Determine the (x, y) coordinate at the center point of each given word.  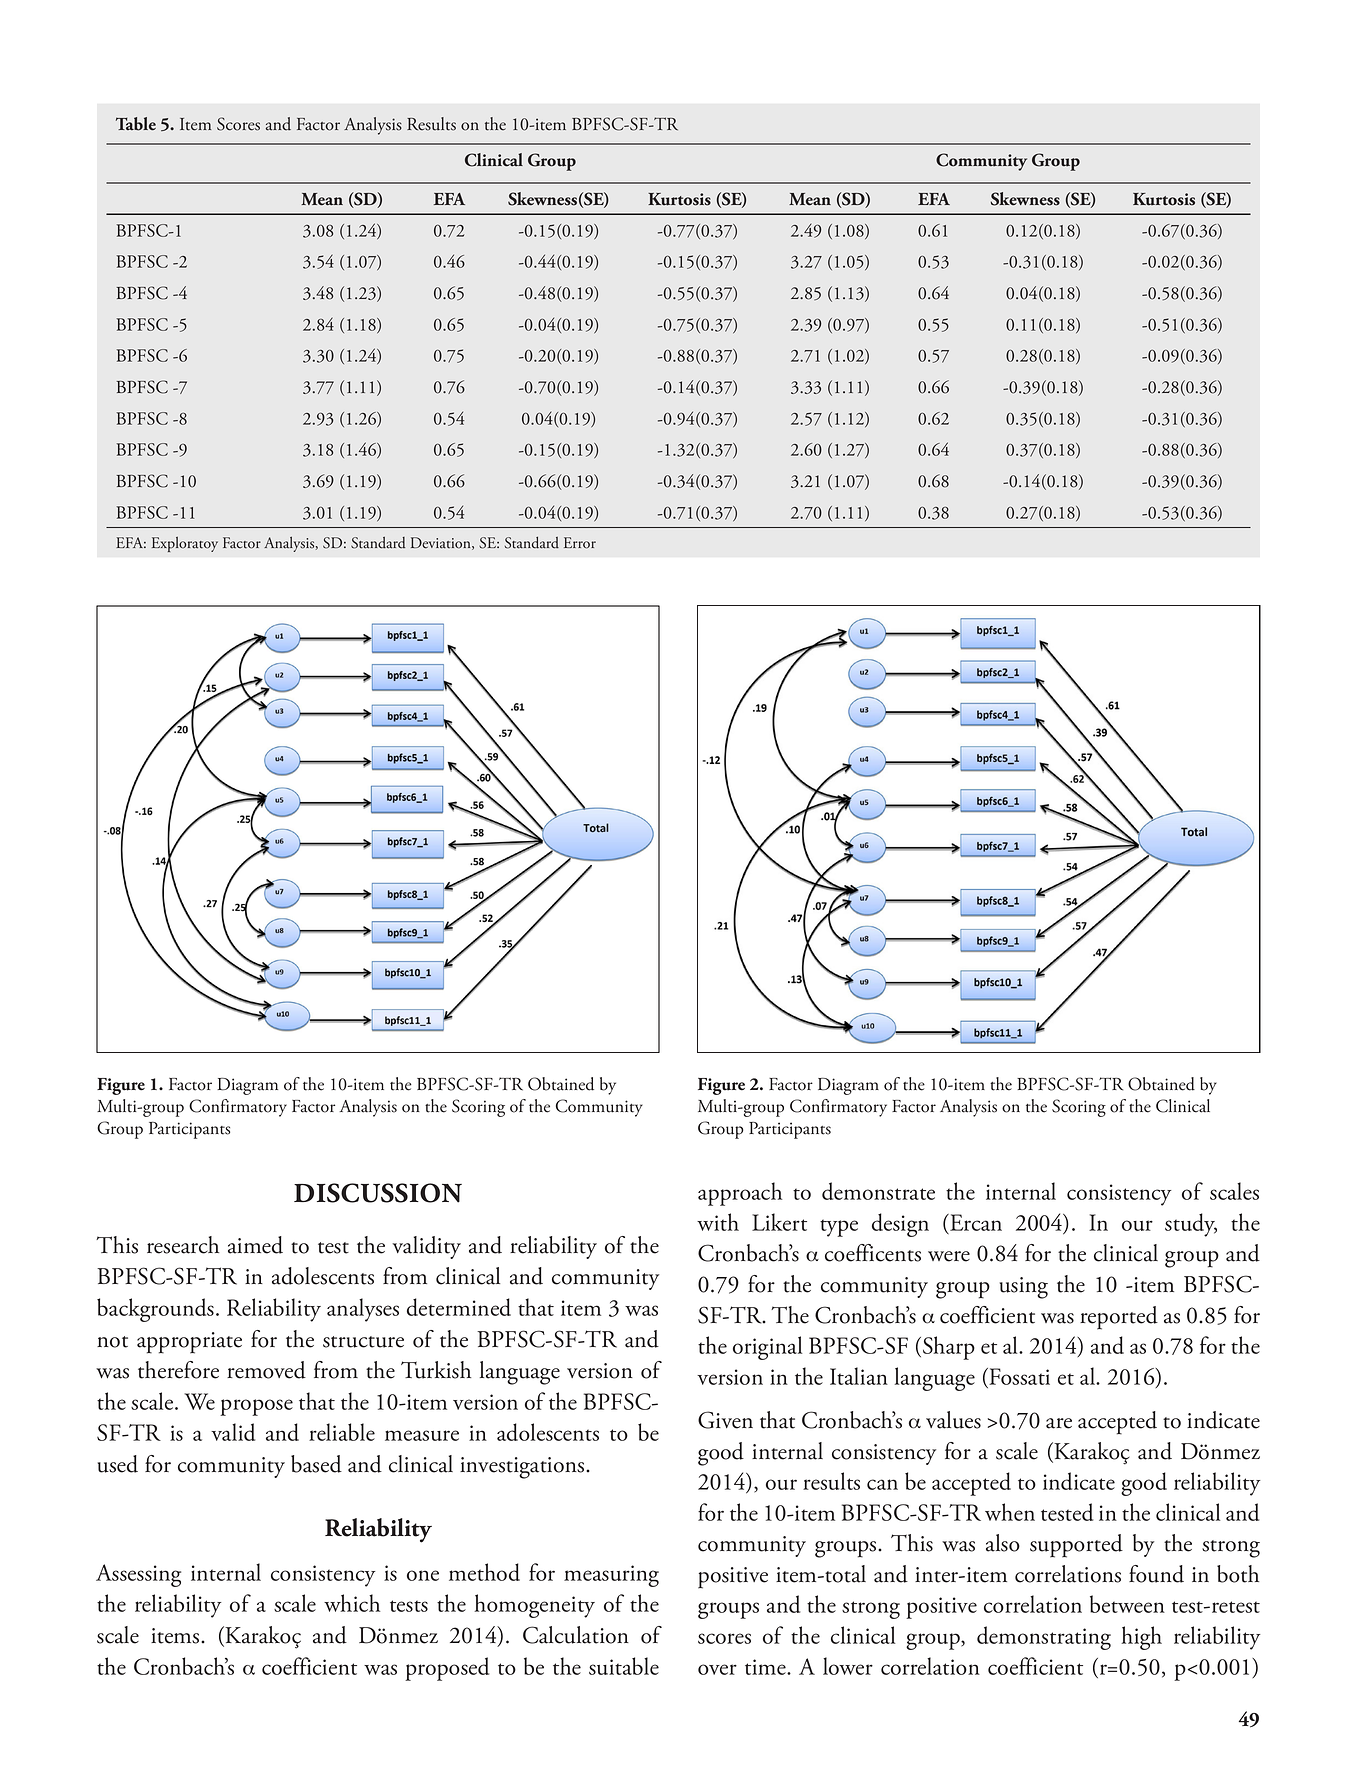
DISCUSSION (378, 1193)
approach (740, 1194)
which (352, 1603)
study (1191, 1225)
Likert (779, 1222)
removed (266, 1370)
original (767, 1348)
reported (1119, 1318)
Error (580, 543)
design (900, 1225)
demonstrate (878, 1191)
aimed (255, 1245)
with (718, 1222)
